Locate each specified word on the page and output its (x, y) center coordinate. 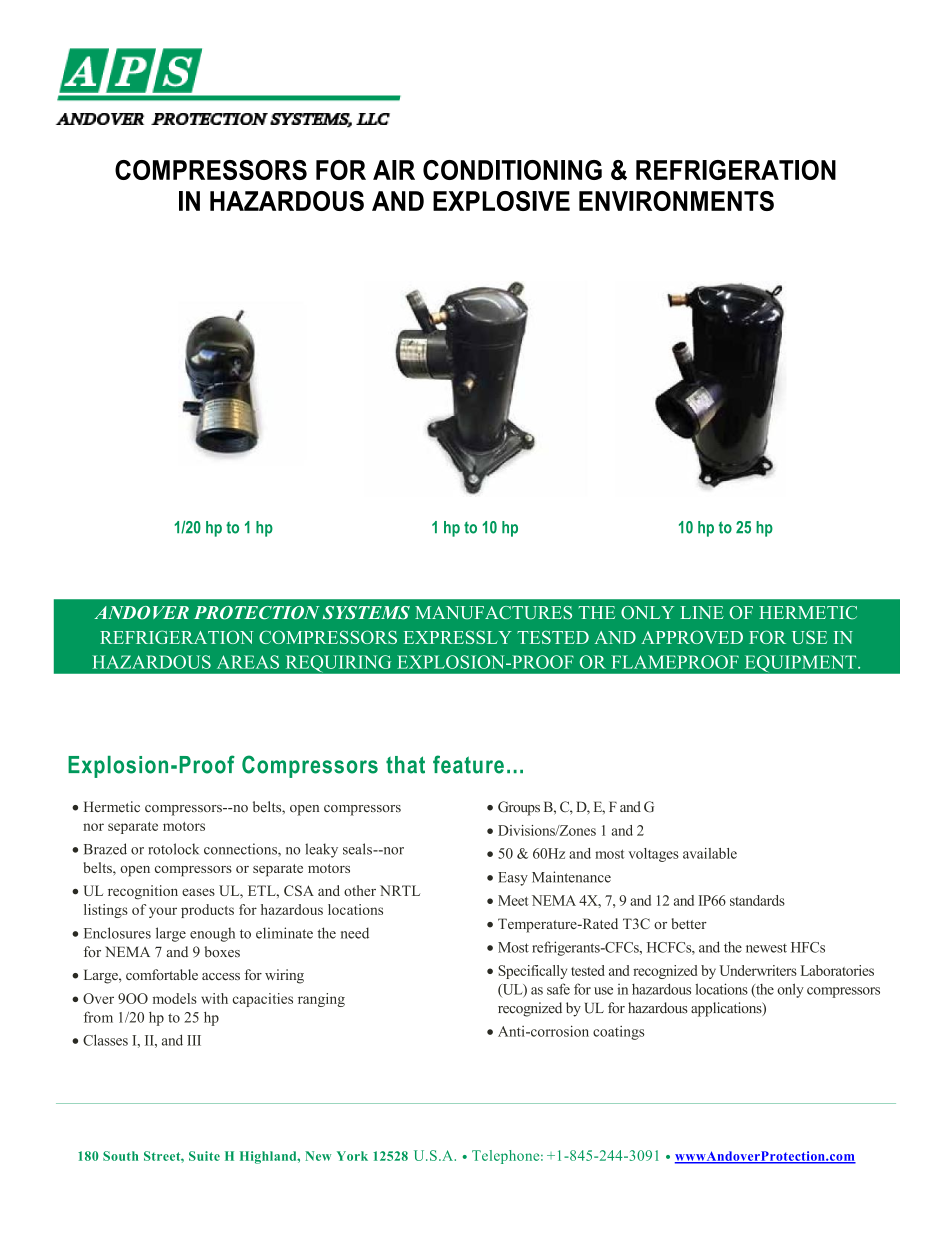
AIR (394, 170)
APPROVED (692, 637)
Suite (204, 1156)
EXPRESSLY (458, 637)
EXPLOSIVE (501, 201)
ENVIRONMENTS (676, 201)
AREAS (248, 662)
